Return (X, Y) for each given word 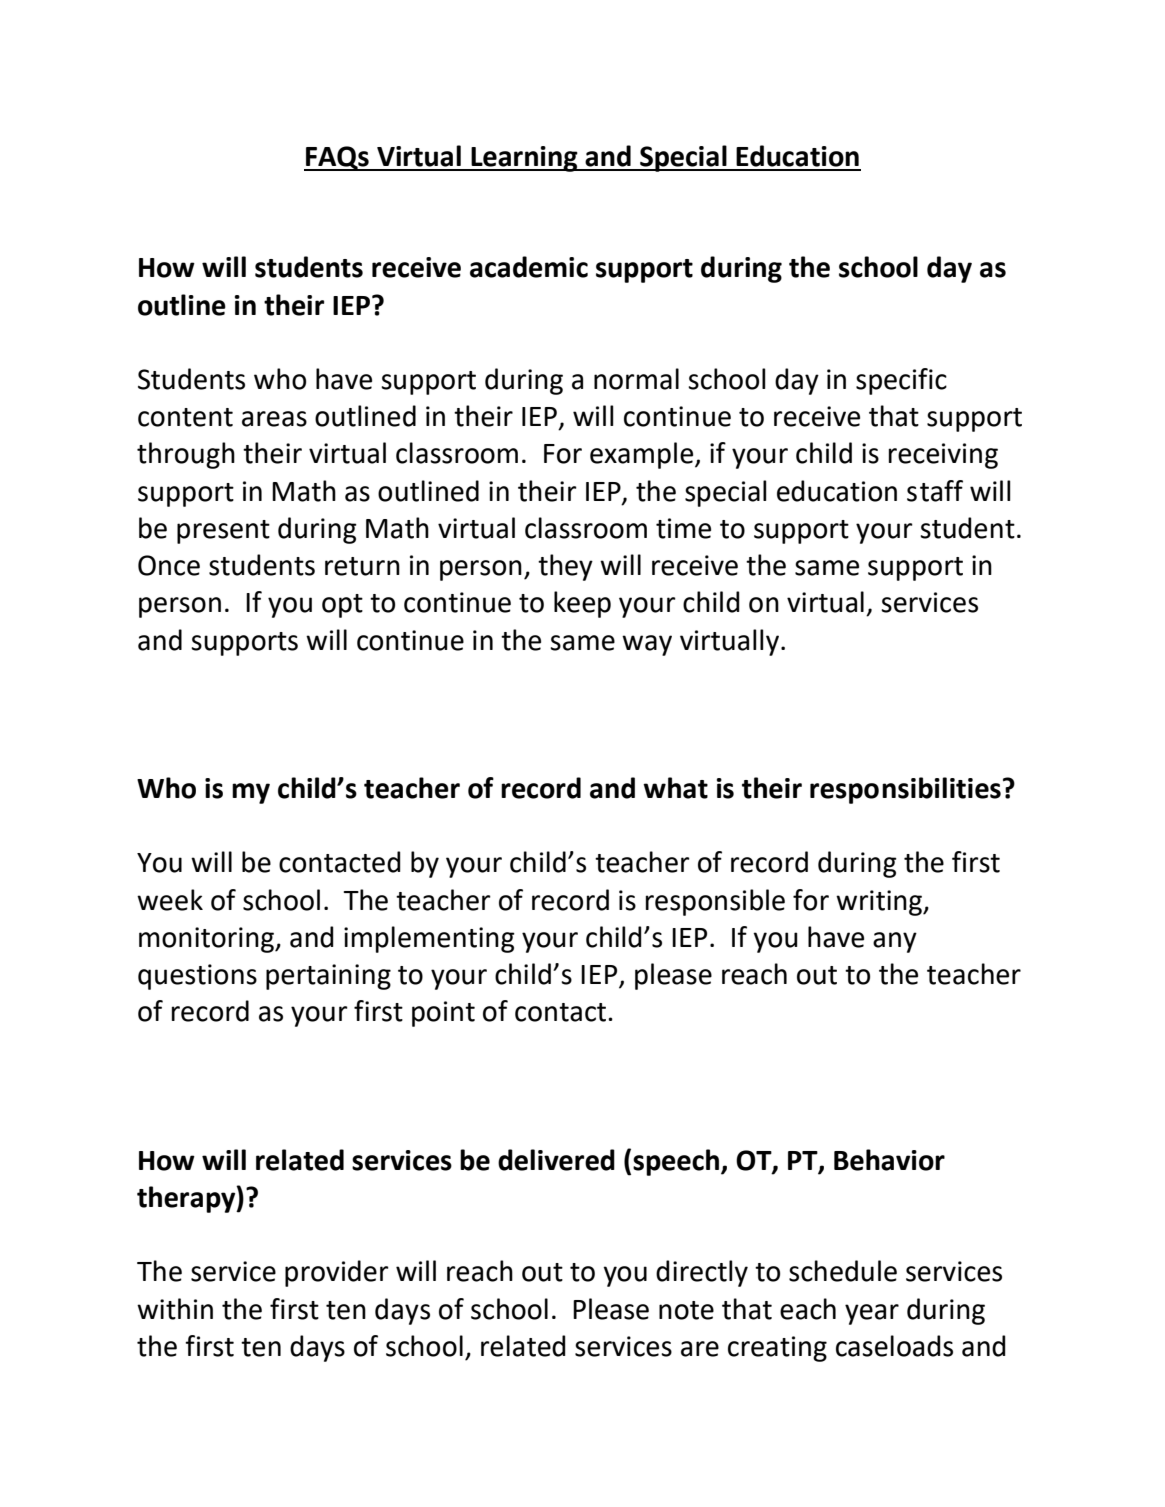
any (895, 942)
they (565, 567)
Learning (524, 159)
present (223, 532)
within (175, 1309)
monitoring (208, 940)
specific (901, 381)
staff (935, 491)
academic (529, 267)
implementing (429, 939)
